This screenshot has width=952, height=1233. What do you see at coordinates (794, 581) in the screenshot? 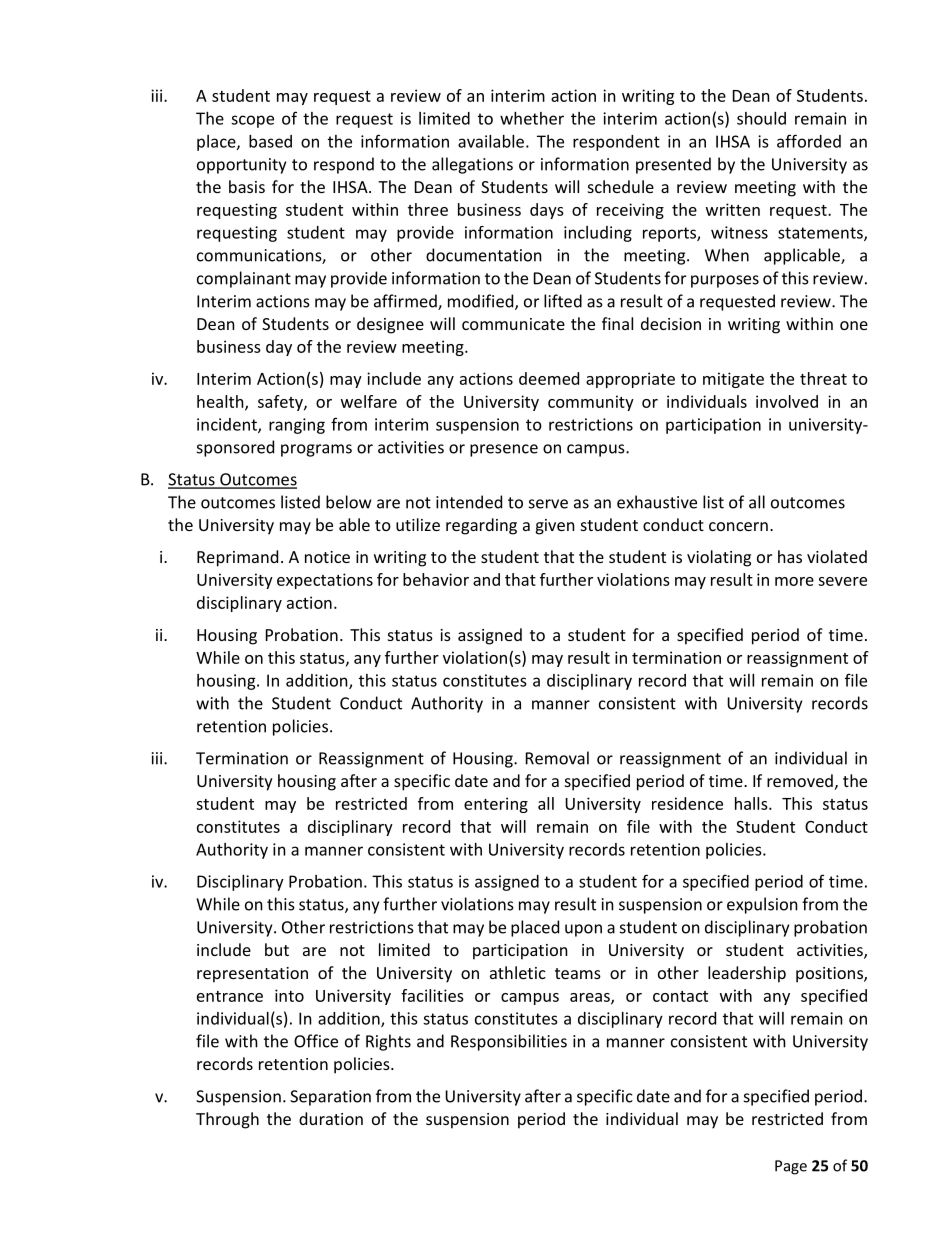
I see `more` at bounding box center [794, 581].
